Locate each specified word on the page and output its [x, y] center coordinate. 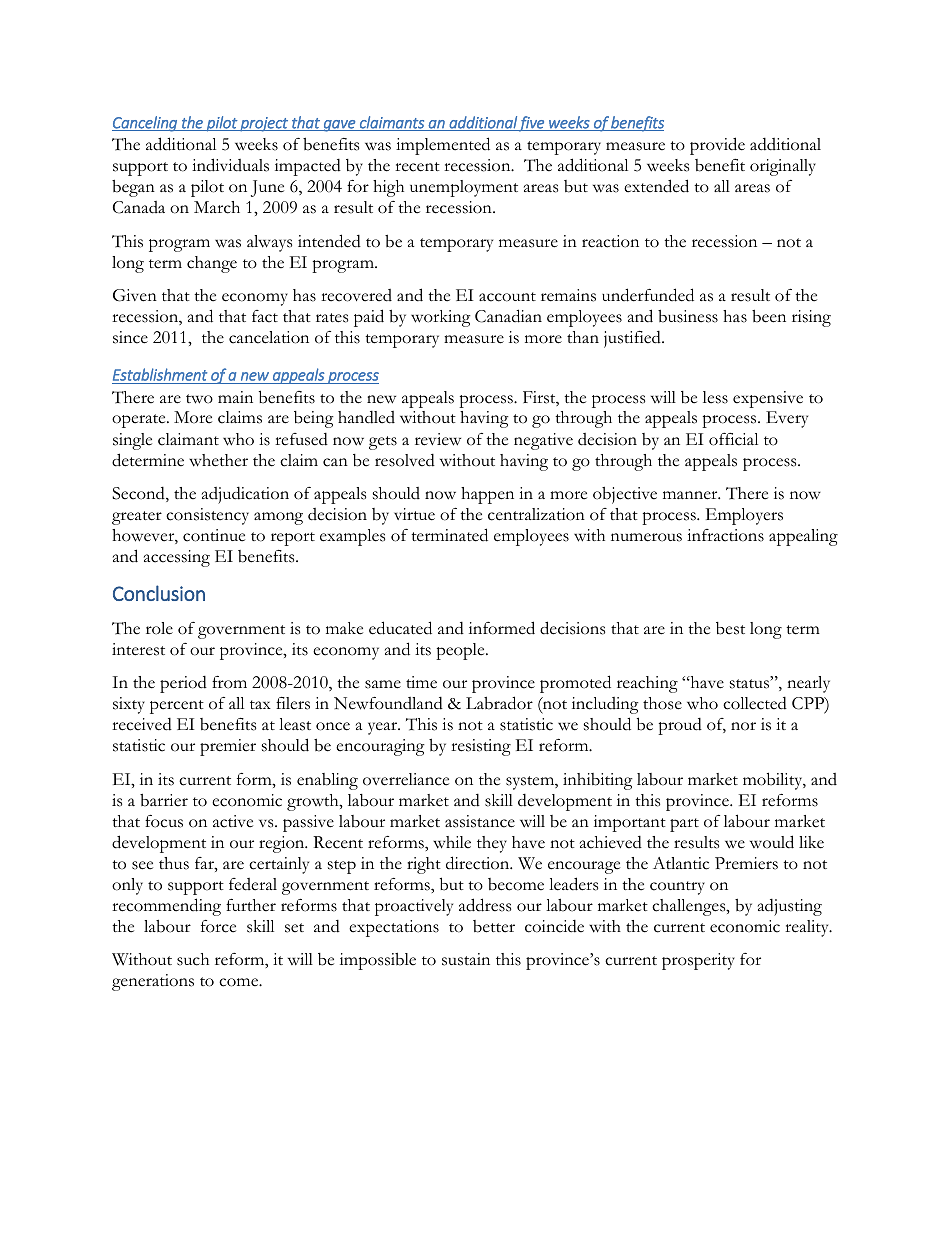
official [733, 439]
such [193, 959]
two [199, 399]
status [751, 683]
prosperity [698, 961]
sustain [466, 959]
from [229, 682]
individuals [230, 165]
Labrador [499, 703]
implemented [443, 146]
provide [717, 146]
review [438, 439]
